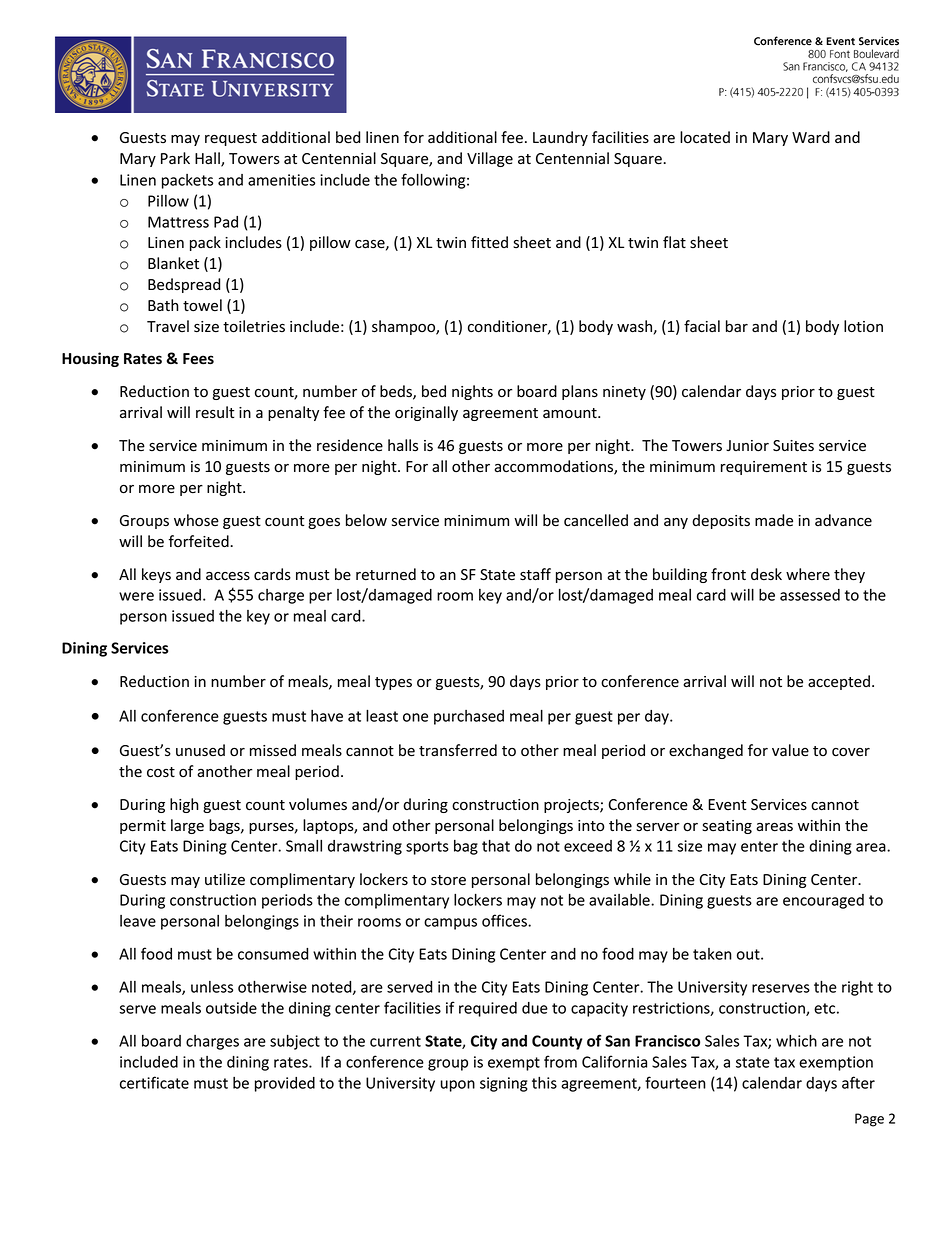  I want to click on upon, so click(458, 1086).
